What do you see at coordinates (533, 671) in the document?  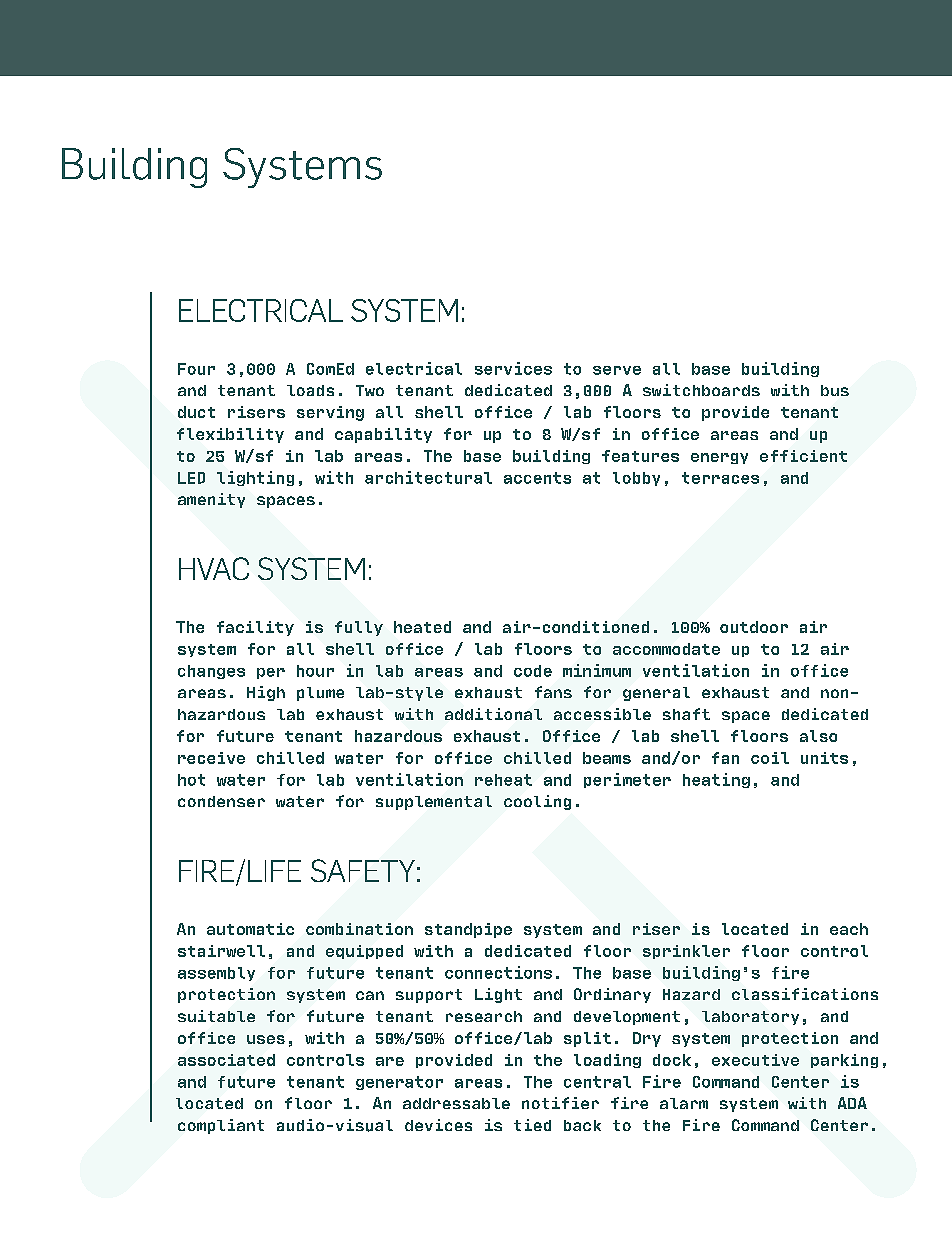 I see `code` at bounding box center [533, 671].
